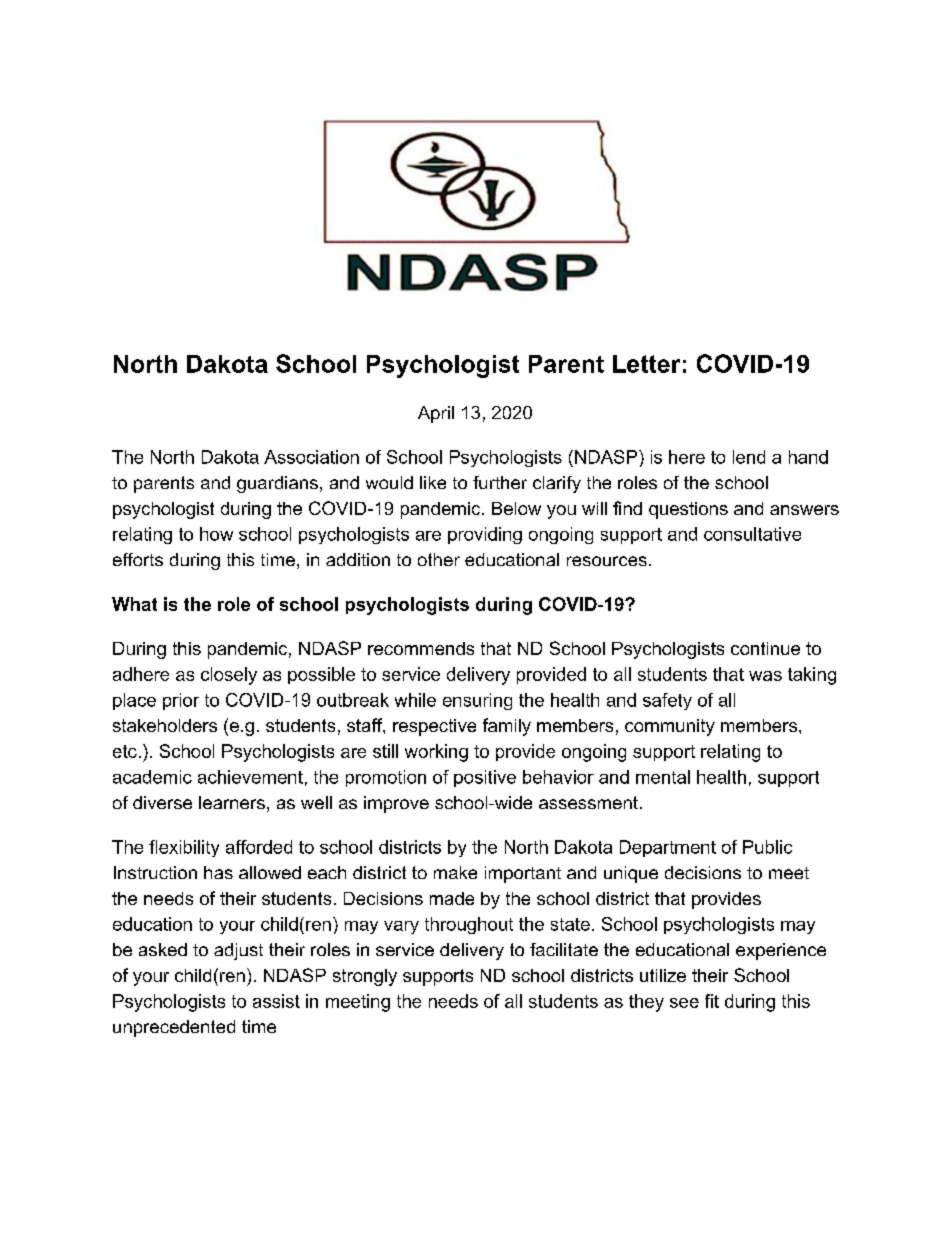 Image resolution: width=952 pixels, height=1233 pixels. What do you see at coordinates (436, 414) in the screenshot?
I see `April` at bounding box center [436, 414].
